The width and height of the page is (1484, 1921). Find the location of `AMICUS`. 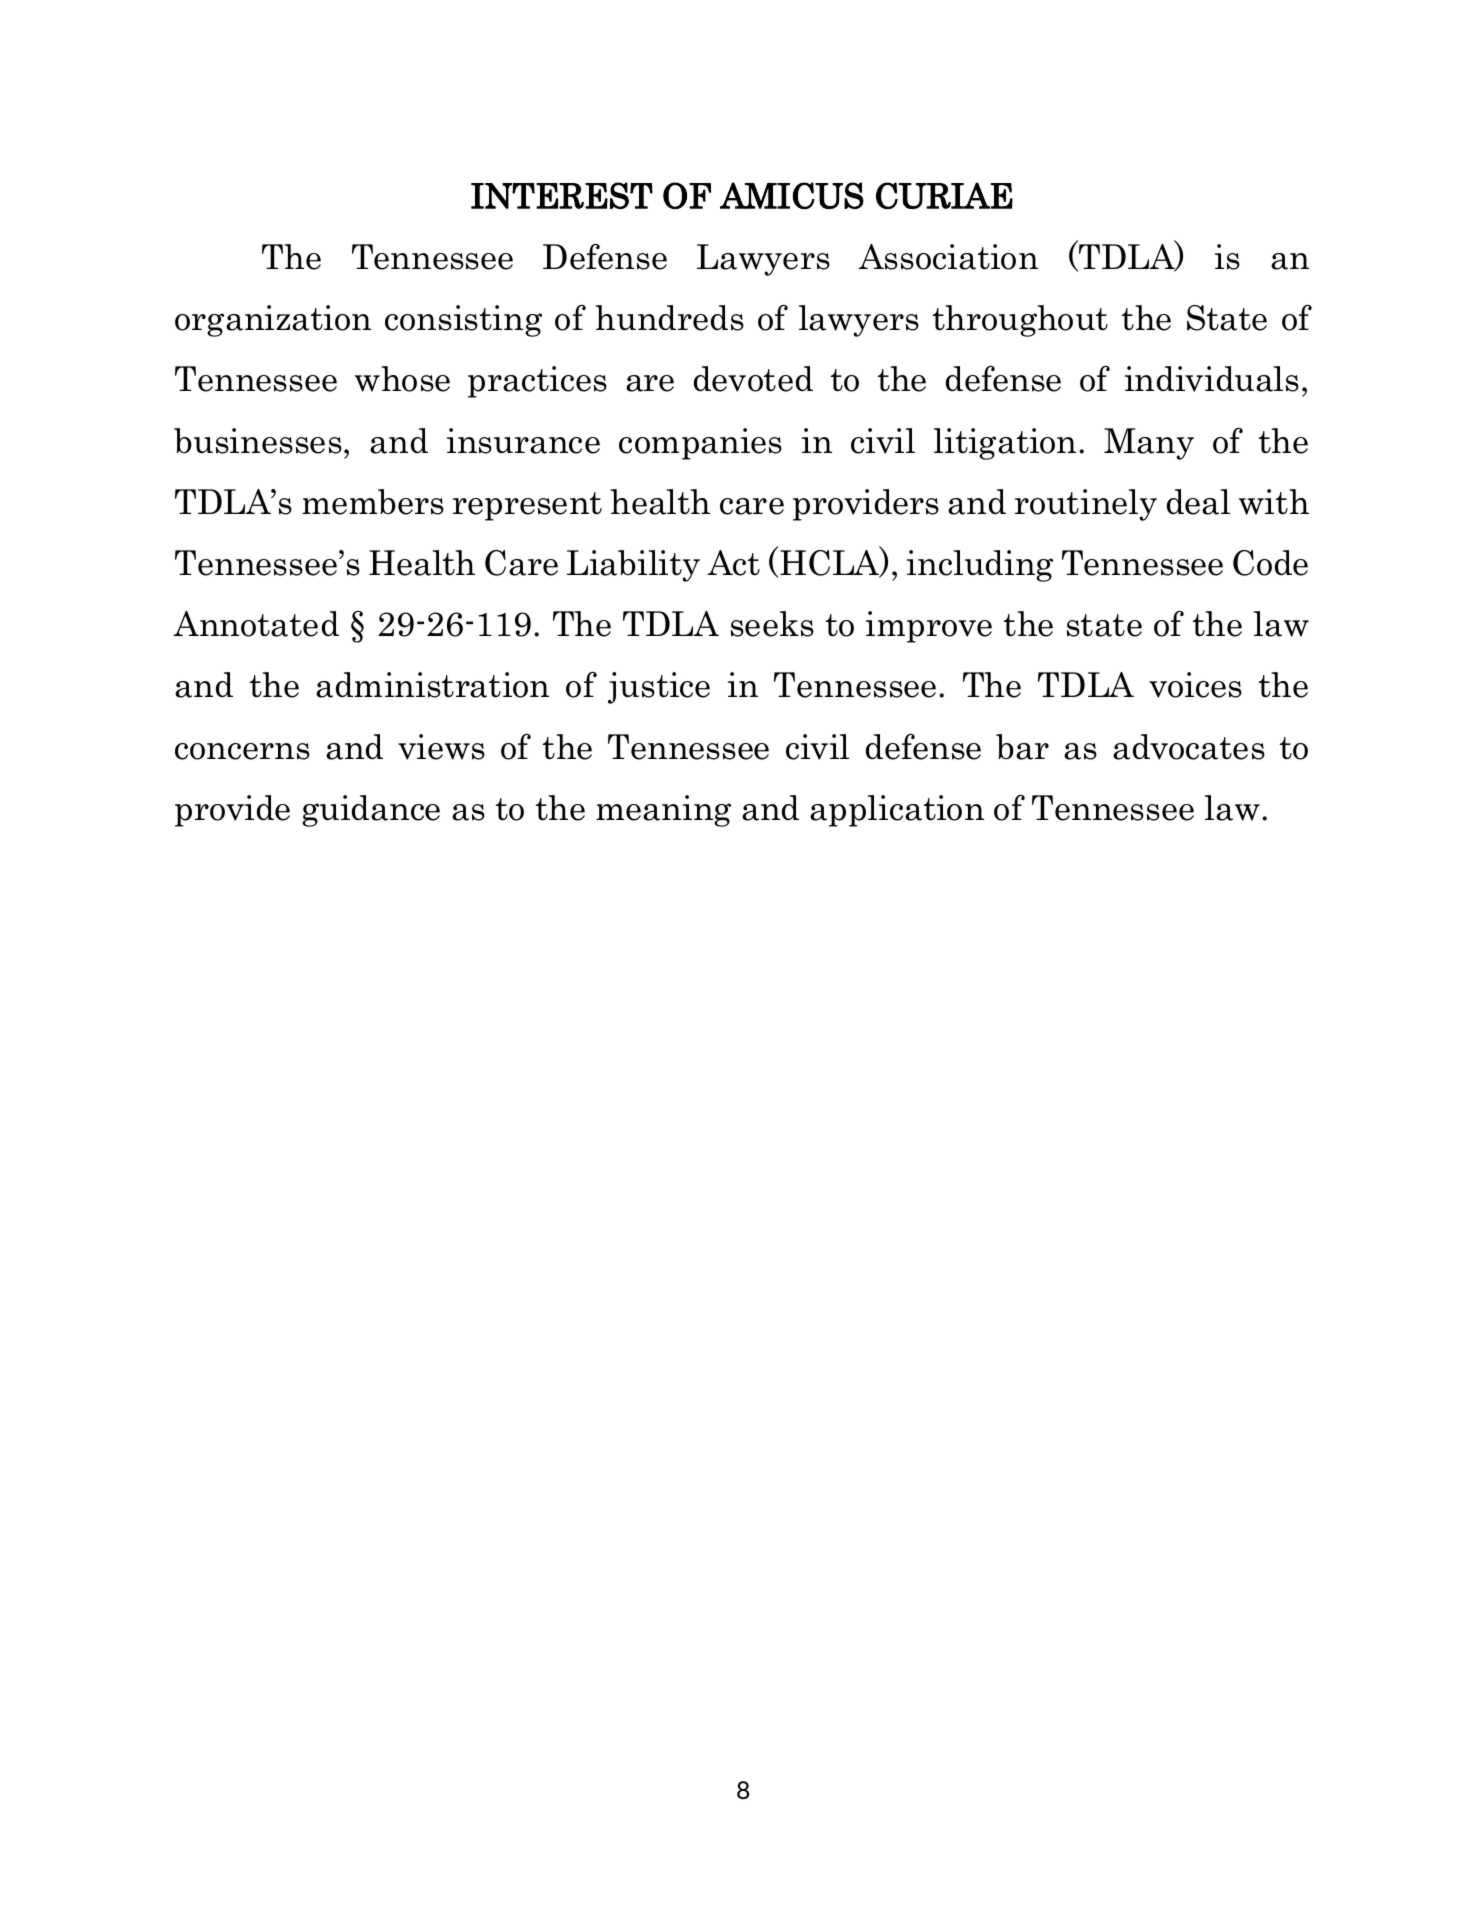

AMICUS is located at coordinates (792, 195).
